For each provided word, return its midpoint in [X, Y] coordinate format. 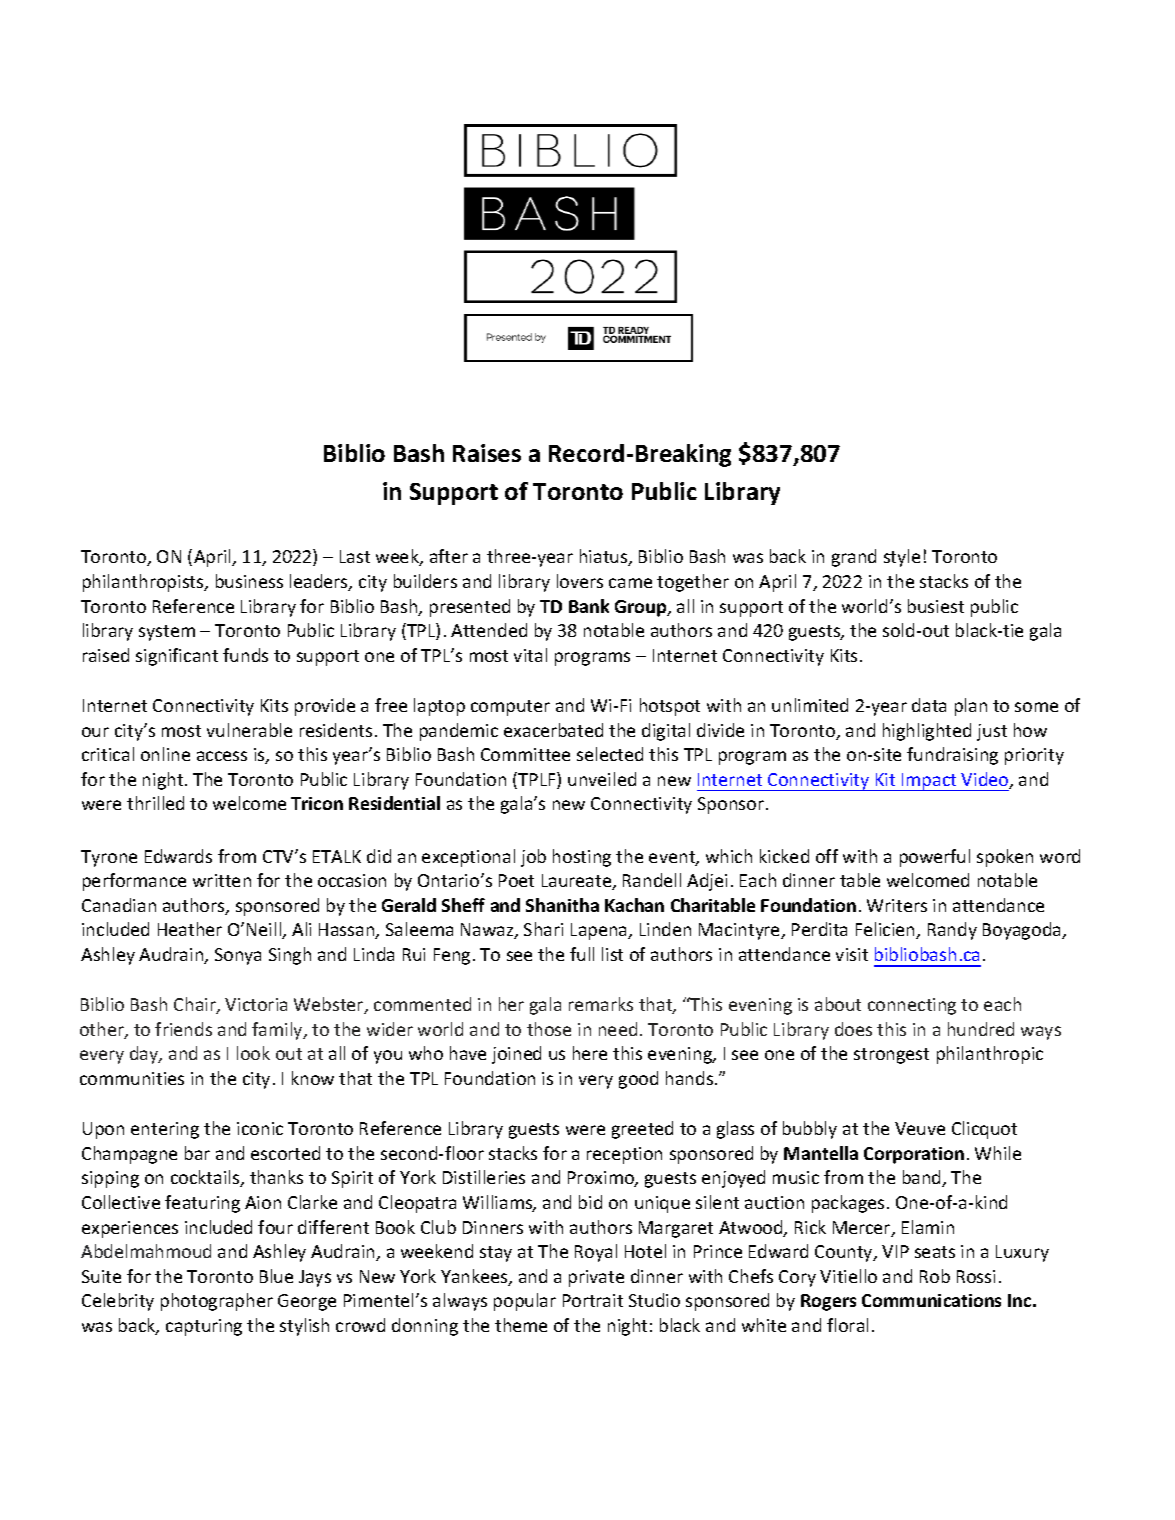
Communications [931, 1300]
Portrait [593, 1300]
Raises [487, 453]
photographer [217, 1302]
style [902, 558]
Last [355, 556]
